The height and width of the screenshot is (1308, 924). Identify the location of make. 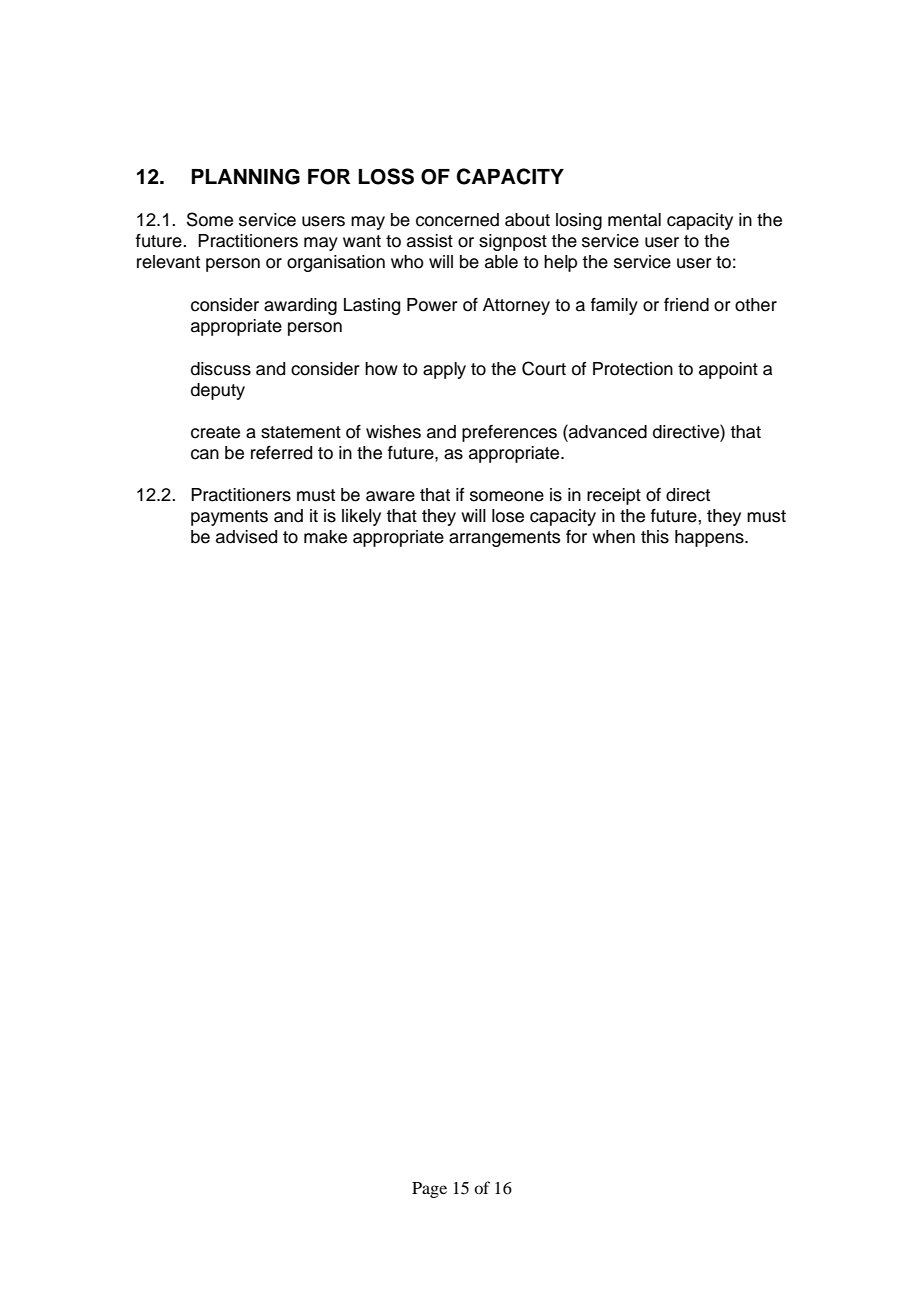
(325, 537).
